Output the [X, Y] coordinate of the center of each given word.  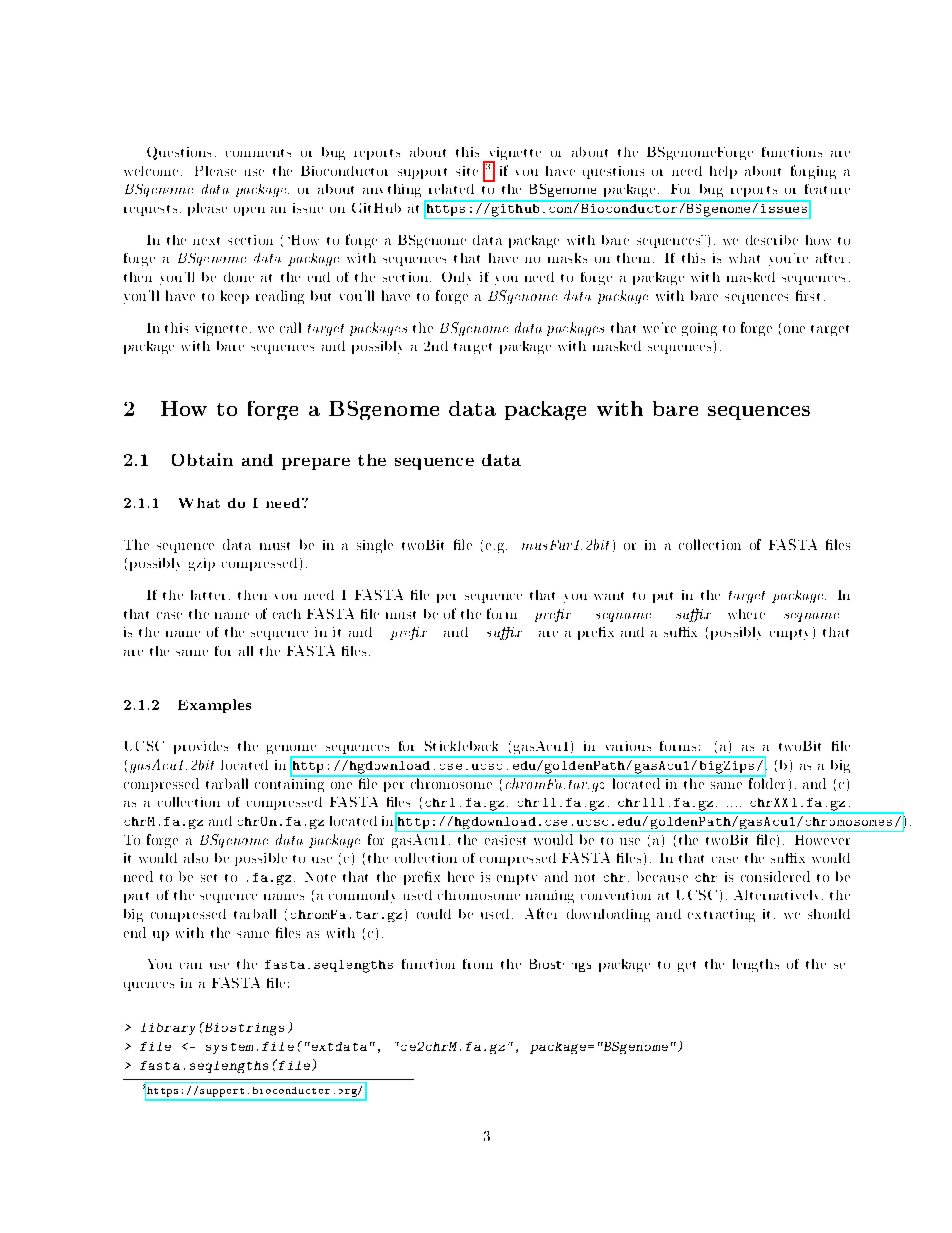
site [467, 171]
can [191, 966]
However [822, 840]
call [290, 327]
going [699, 329]
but [321, 295]
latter [208, 595]
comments [258, 153]
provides [201, 747]
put [663, 597]
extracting [721, 915]
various [628, 746]
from [478, 964]
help [723, 172]
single [375, 546]
